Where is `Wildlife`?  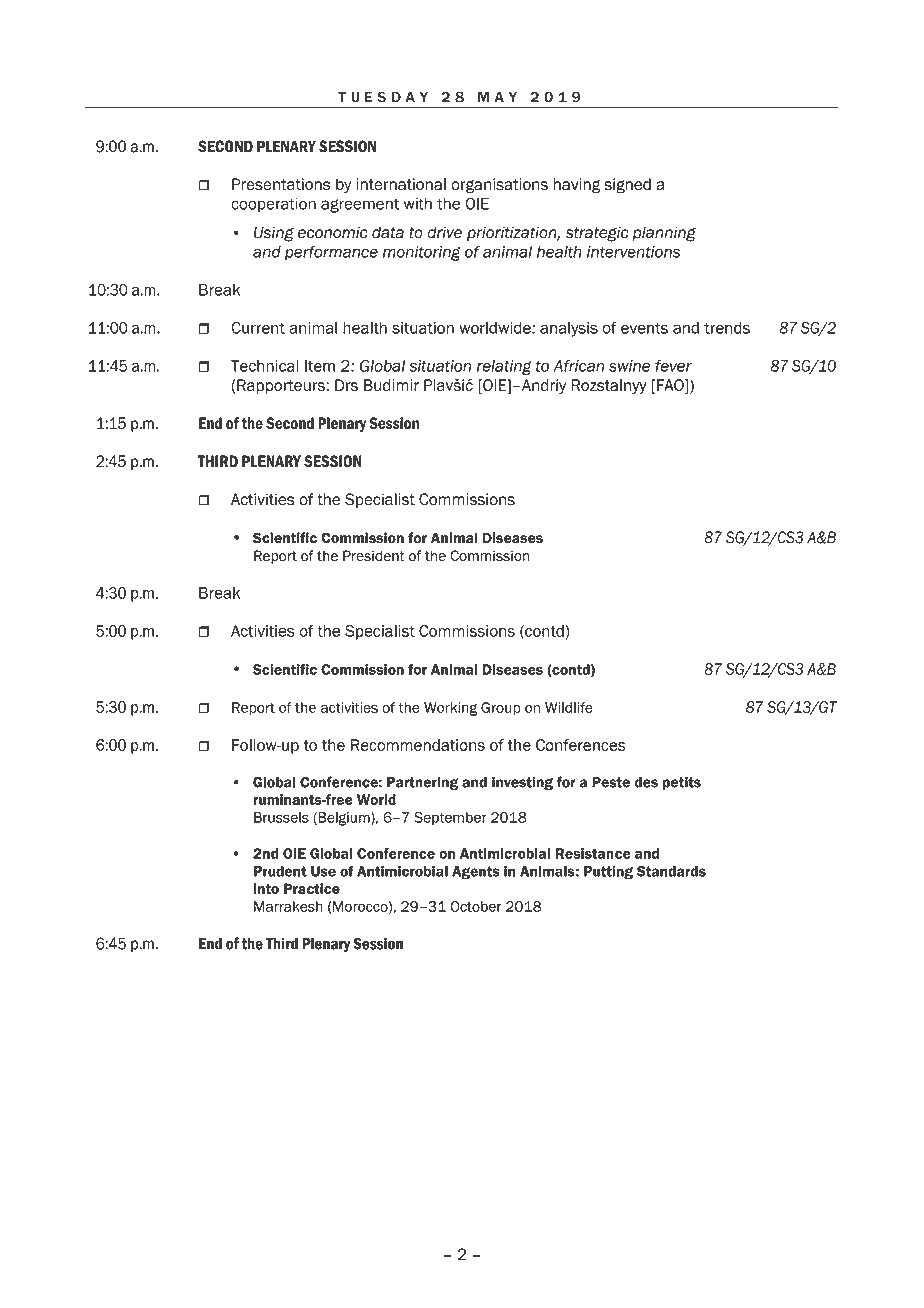
Wildlife is located at coordinates (569, 707).
